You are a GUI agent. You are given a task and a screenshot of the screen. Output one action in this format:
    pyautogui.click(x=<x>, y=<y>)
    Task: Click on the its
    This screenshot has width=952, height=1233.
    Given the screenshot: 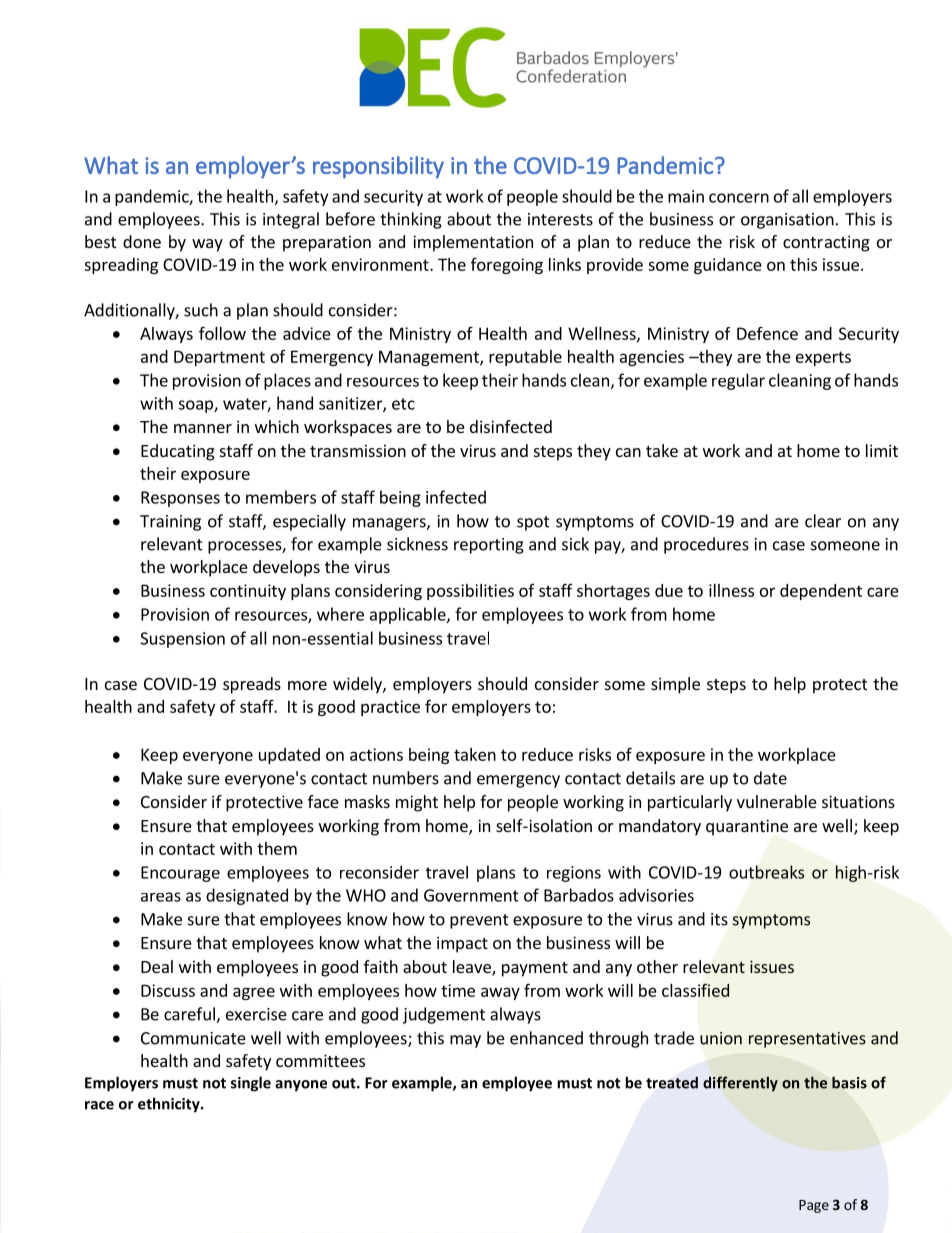 What is the action you would take?
    pyautogui.click(x=719, y=919)
